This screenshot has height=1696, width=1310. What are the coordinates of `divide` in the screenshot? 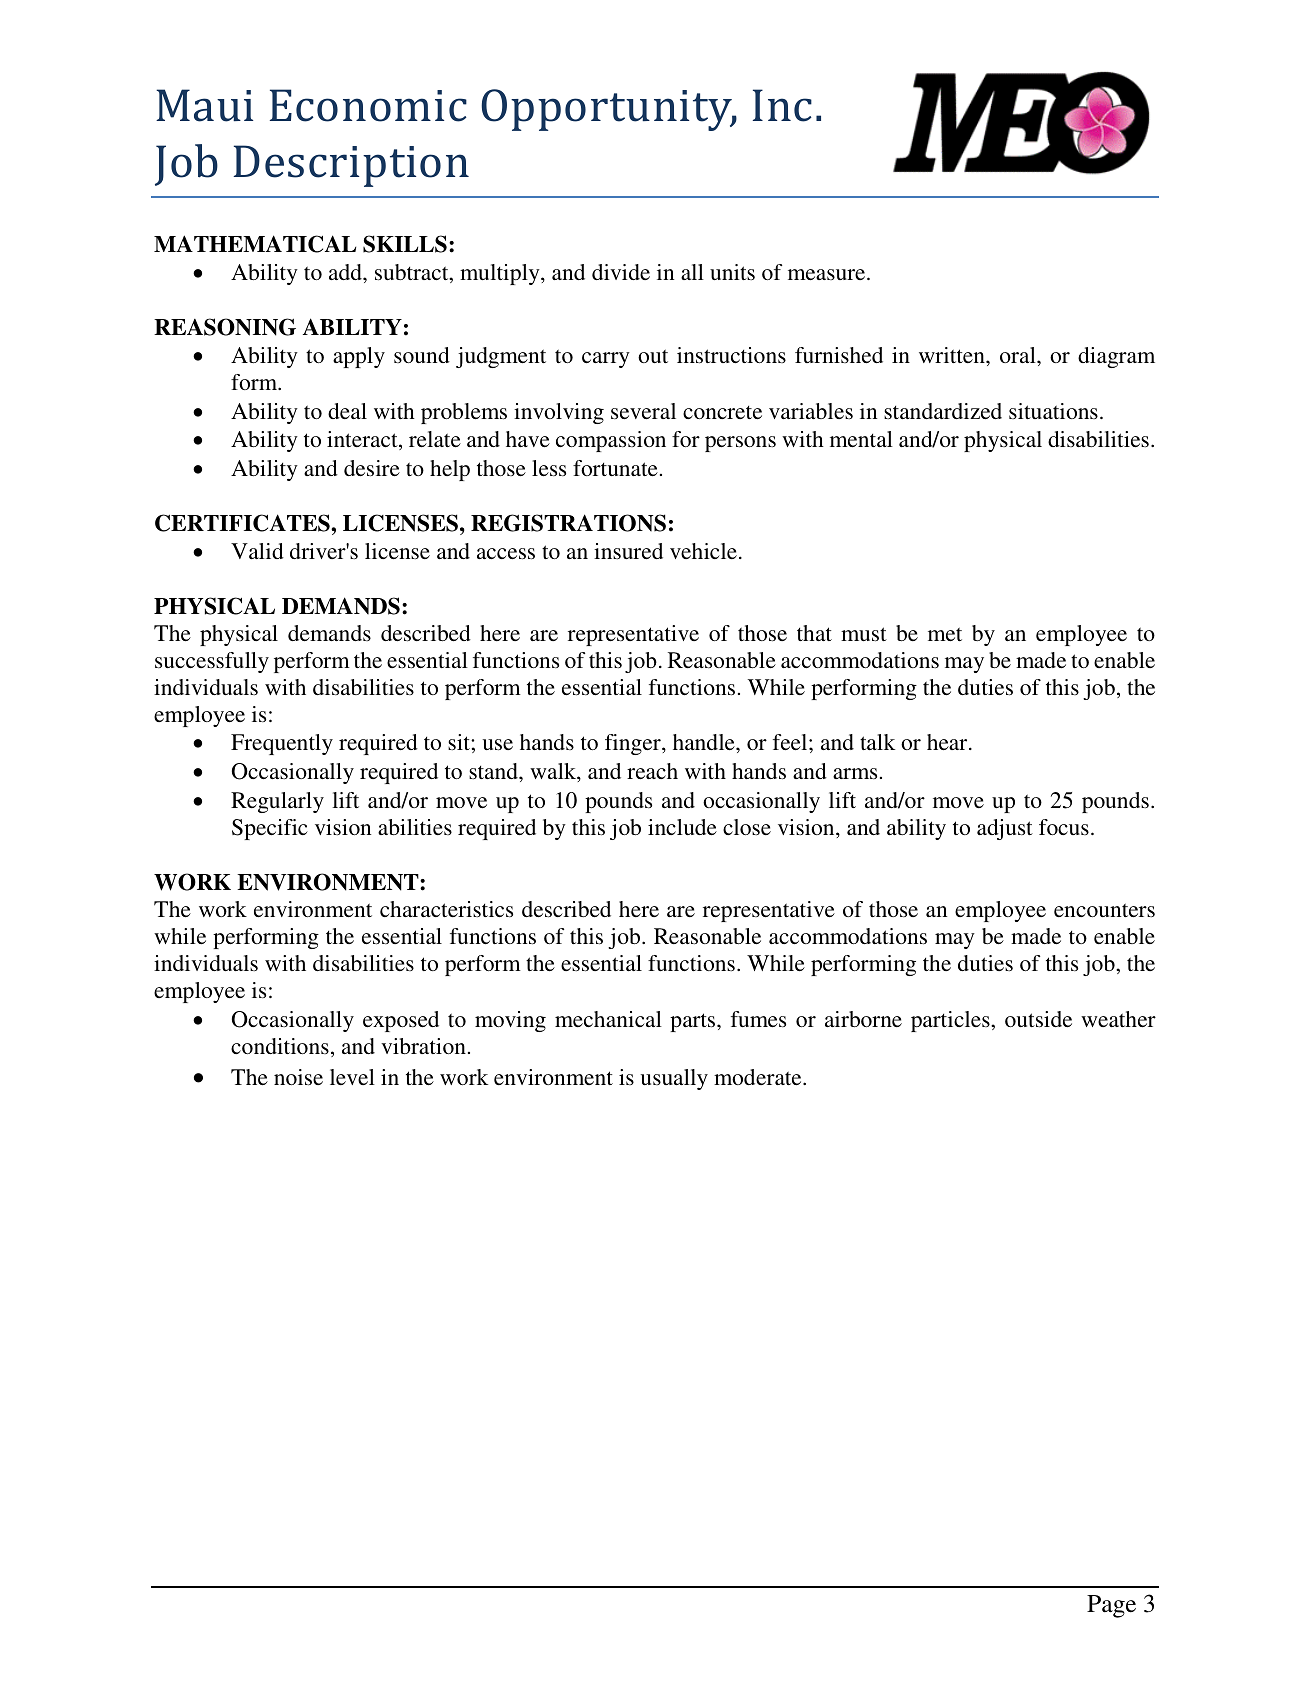 It's located at (621, 272).
